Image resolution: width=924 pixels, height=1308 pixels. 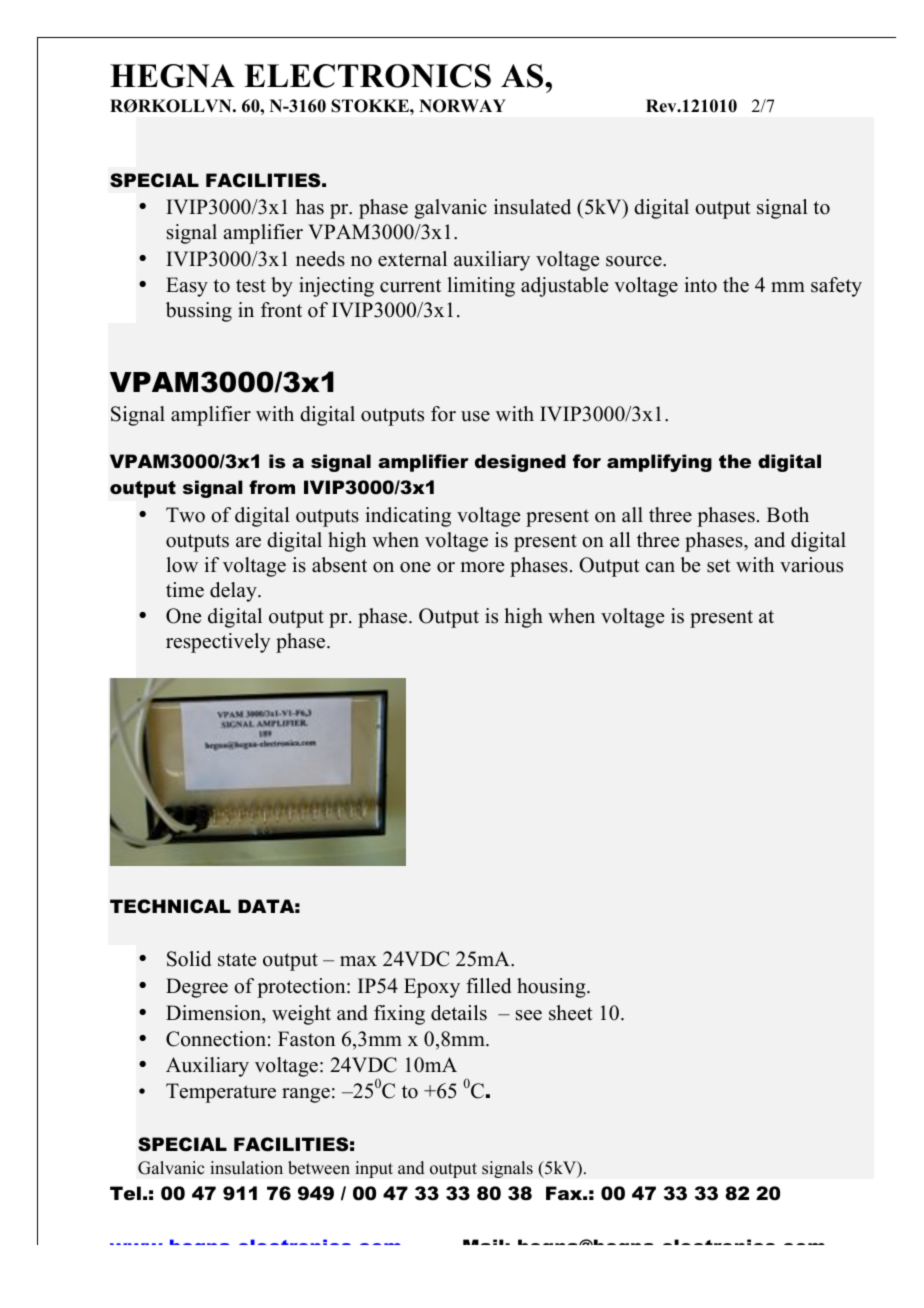 What do you see at coordinates (374, 1169) in the screenshot?
I see `input` at bounding box center [374, 1169].
